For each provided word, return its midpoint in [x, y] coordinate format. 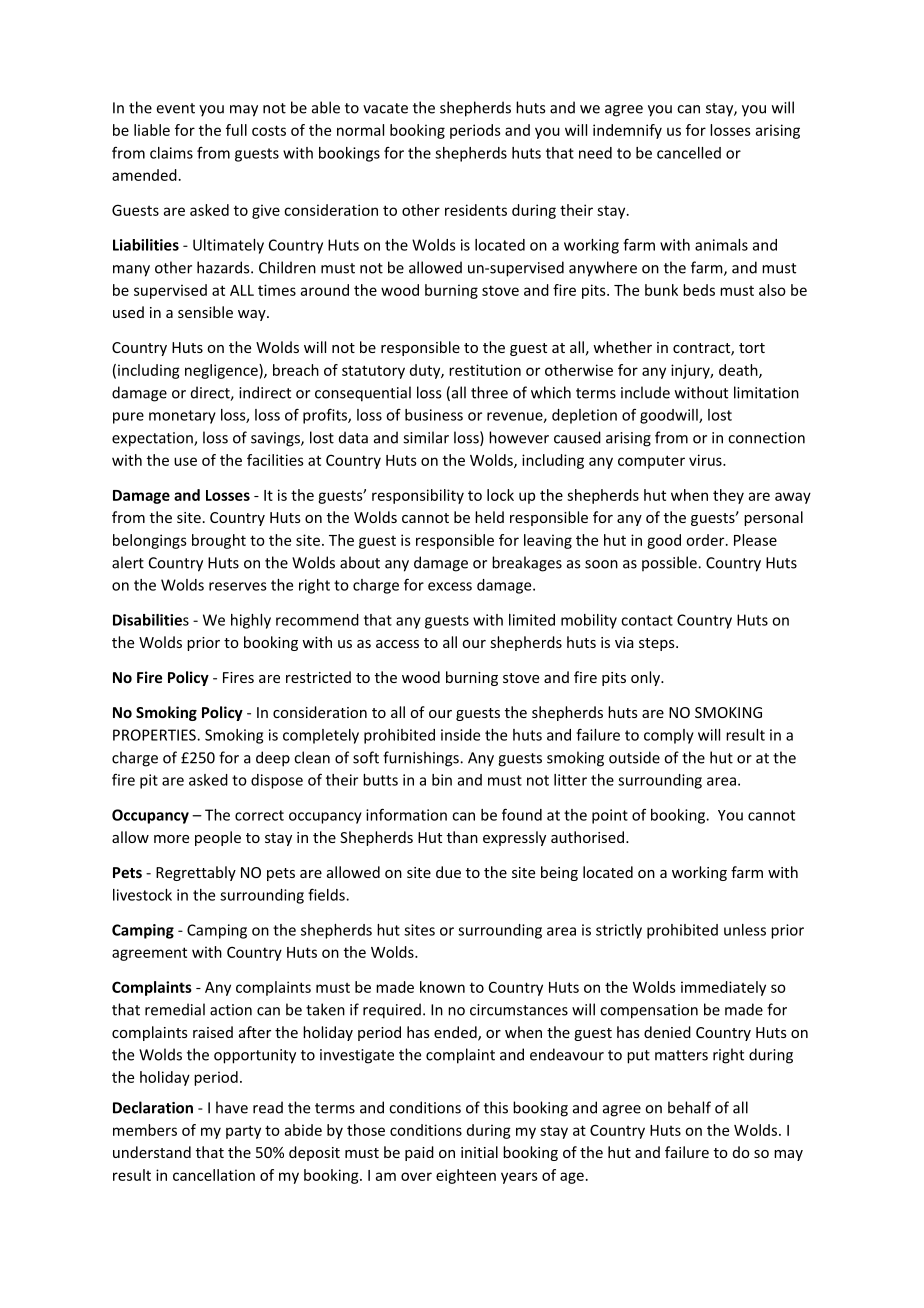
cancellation [214, 1175]
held [489, 517]
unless [745, 930]
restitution [485, 370]
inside [460, 735]
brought [219, 541]
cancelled [689, 153]
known [442, 987]
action [231, 1010]
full [236, 130]
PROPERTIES [155, 735]
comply [669, 736]
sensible [205, 312]
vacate [385, 108]
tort [752, 348]
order [706, 540]
